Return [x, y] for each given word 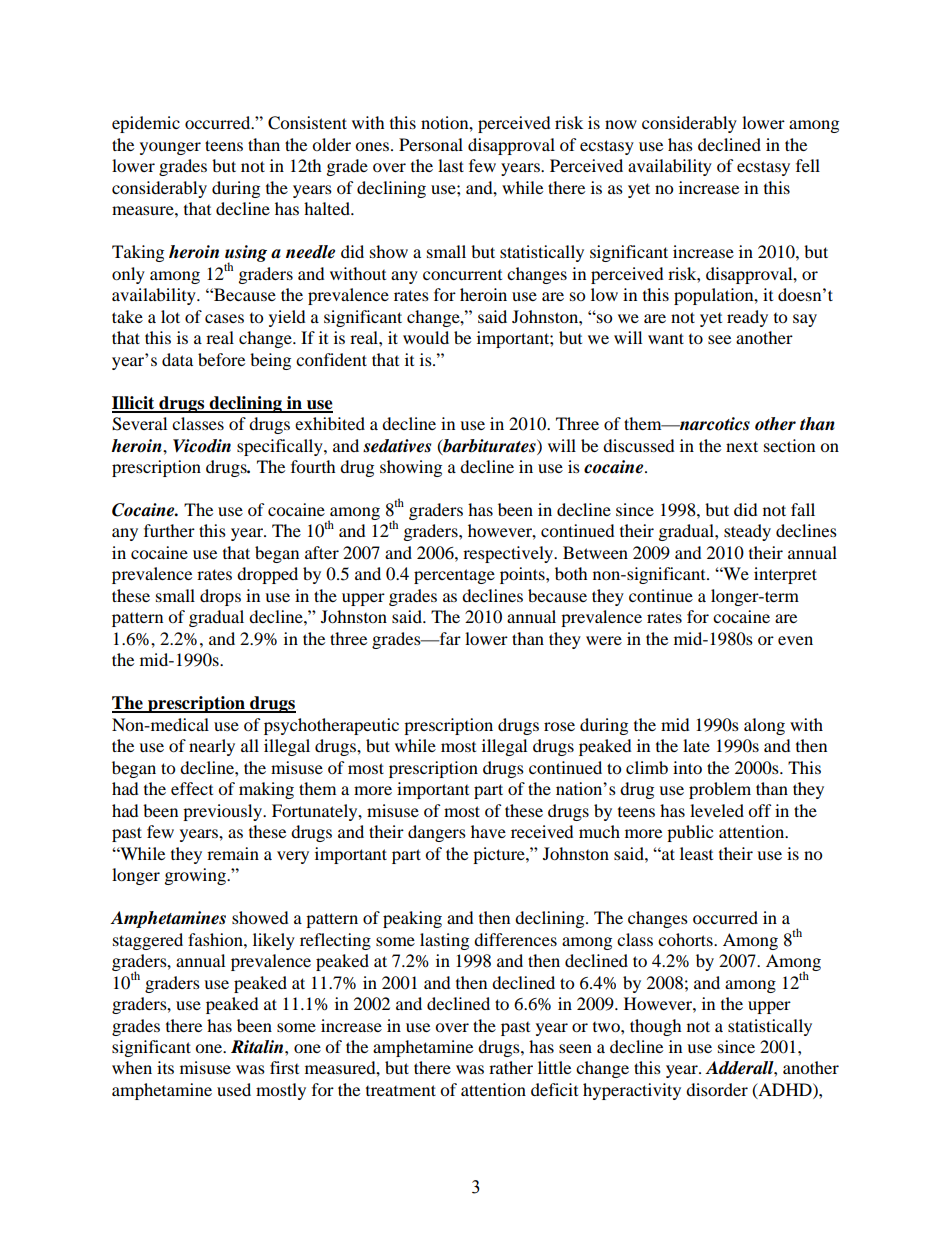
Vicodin [202, 446]
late [696, 745]
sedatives [397, 446]
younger [170, 148]
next [742, 446]
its [165, 1067]
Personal [431, 144]
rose [559, 726]
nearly [212, 747]
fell [808, 165]
